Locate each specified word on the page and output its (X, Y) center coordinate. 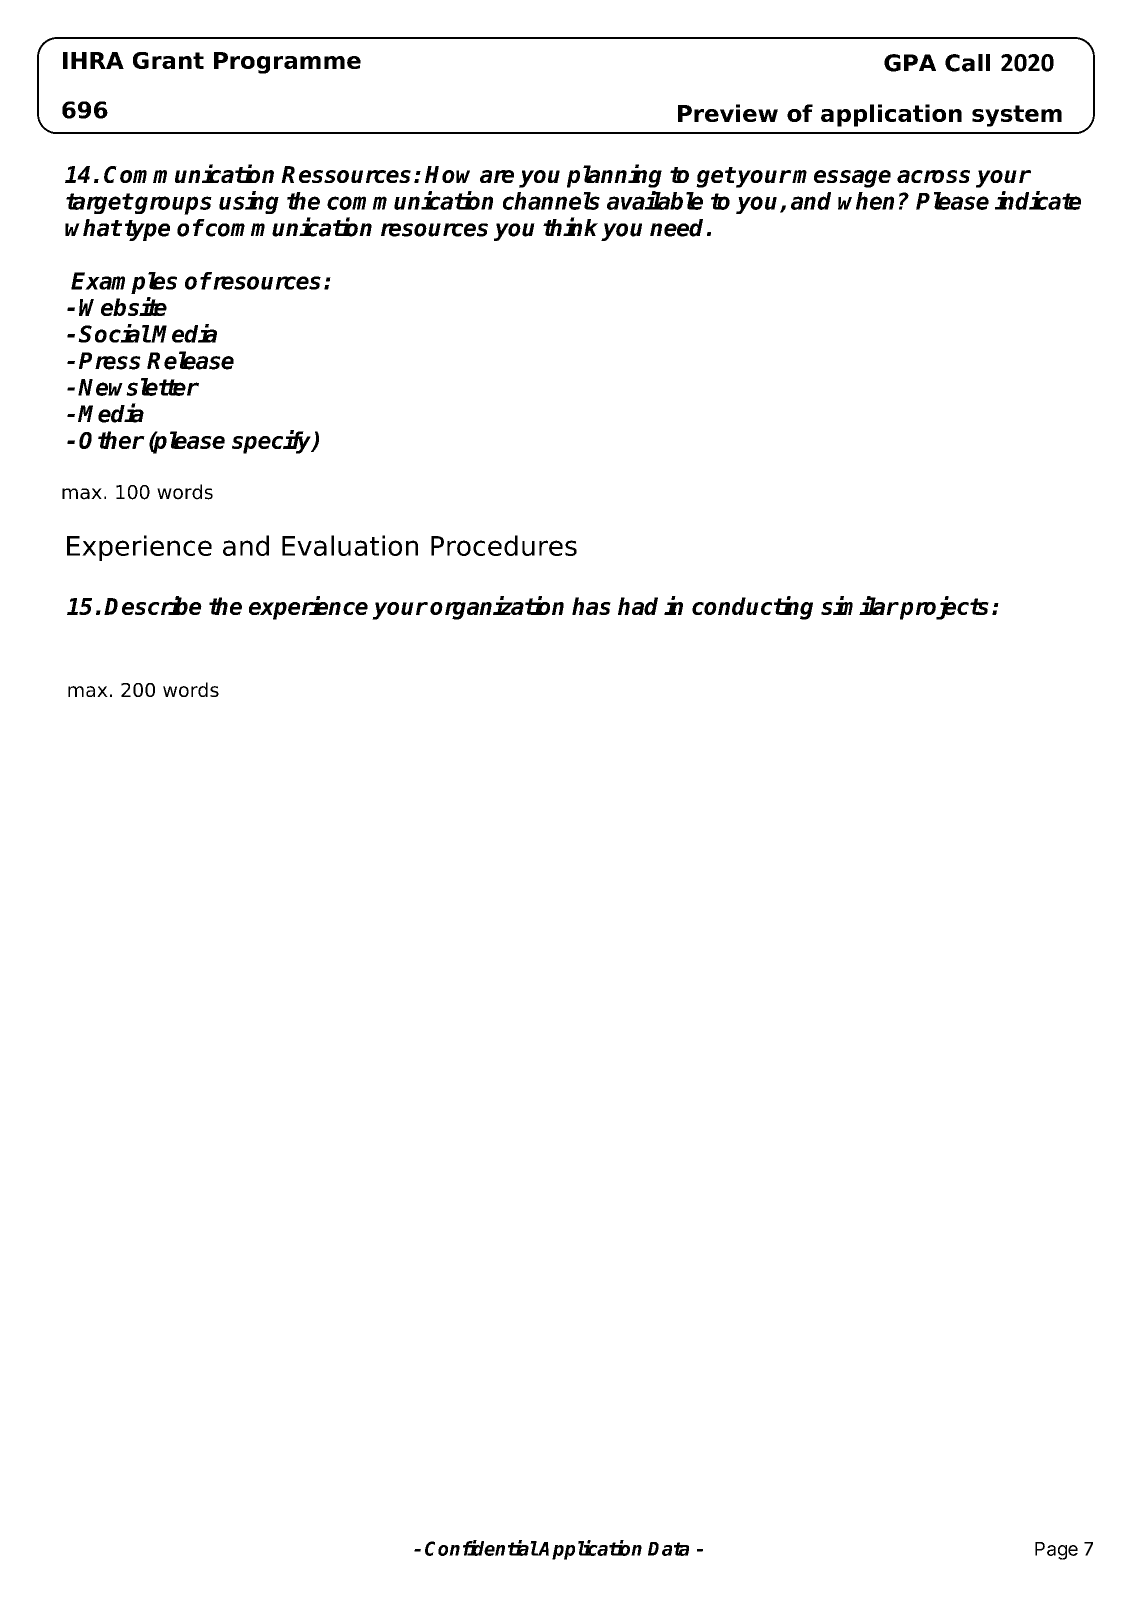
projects (943, 608)
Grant (168, 60)
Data (668, 1549)
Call (967, 63)
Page (1056, 1551)
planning (614, 176)
